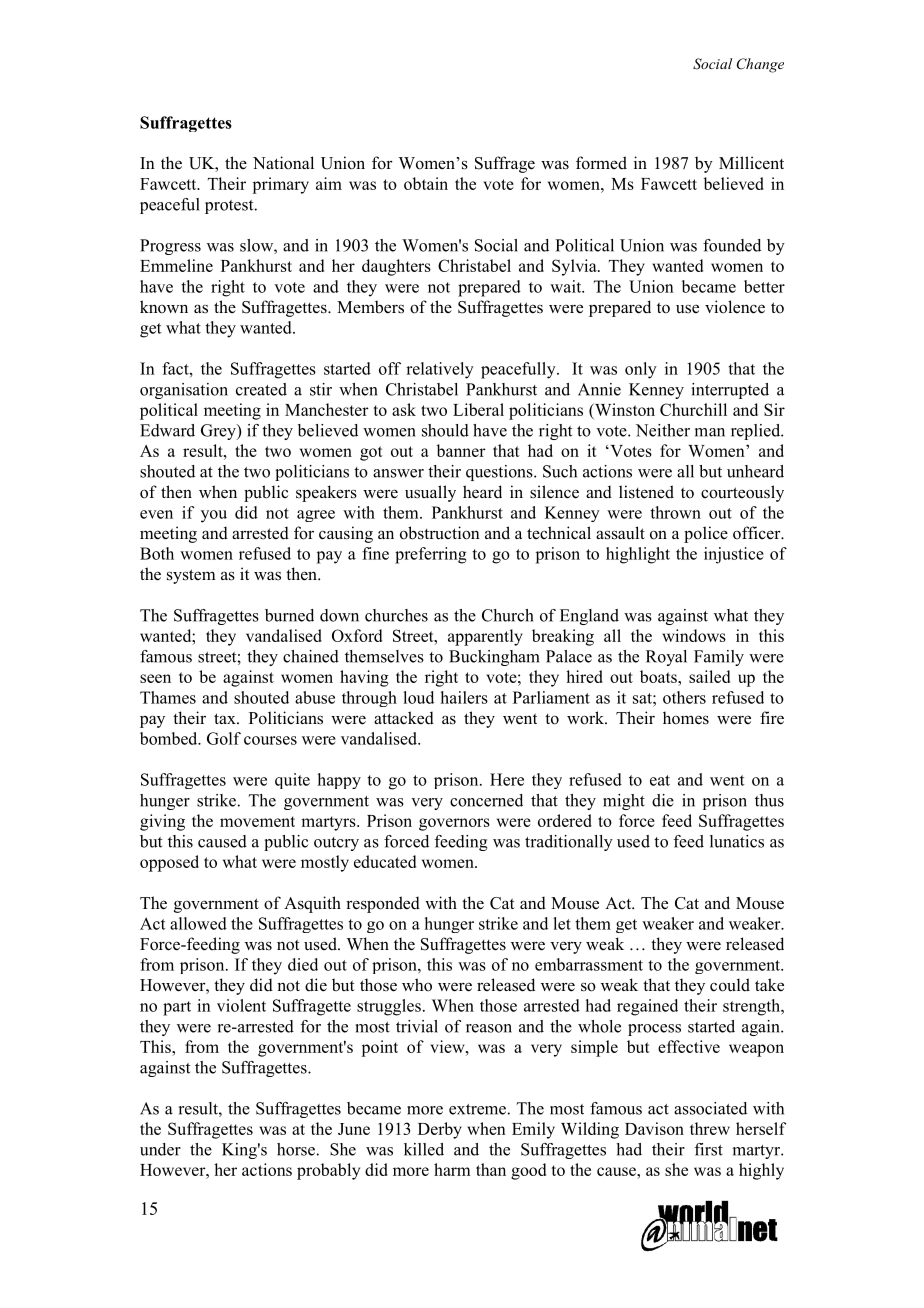 This page has width=924, height=1308. I want to click on National, so click(283, 163).
